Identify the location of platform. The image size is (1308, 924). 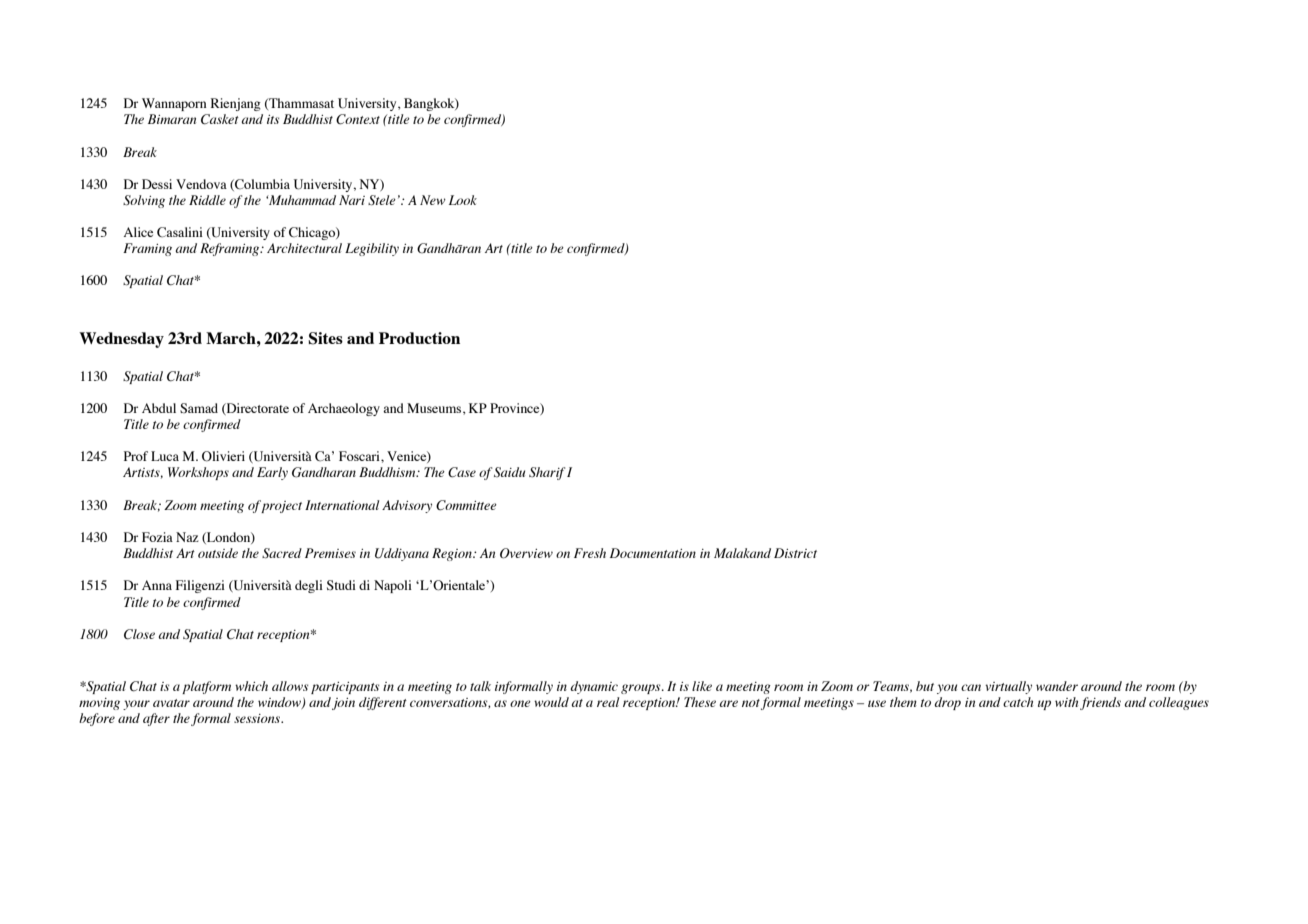
(206, 687).
